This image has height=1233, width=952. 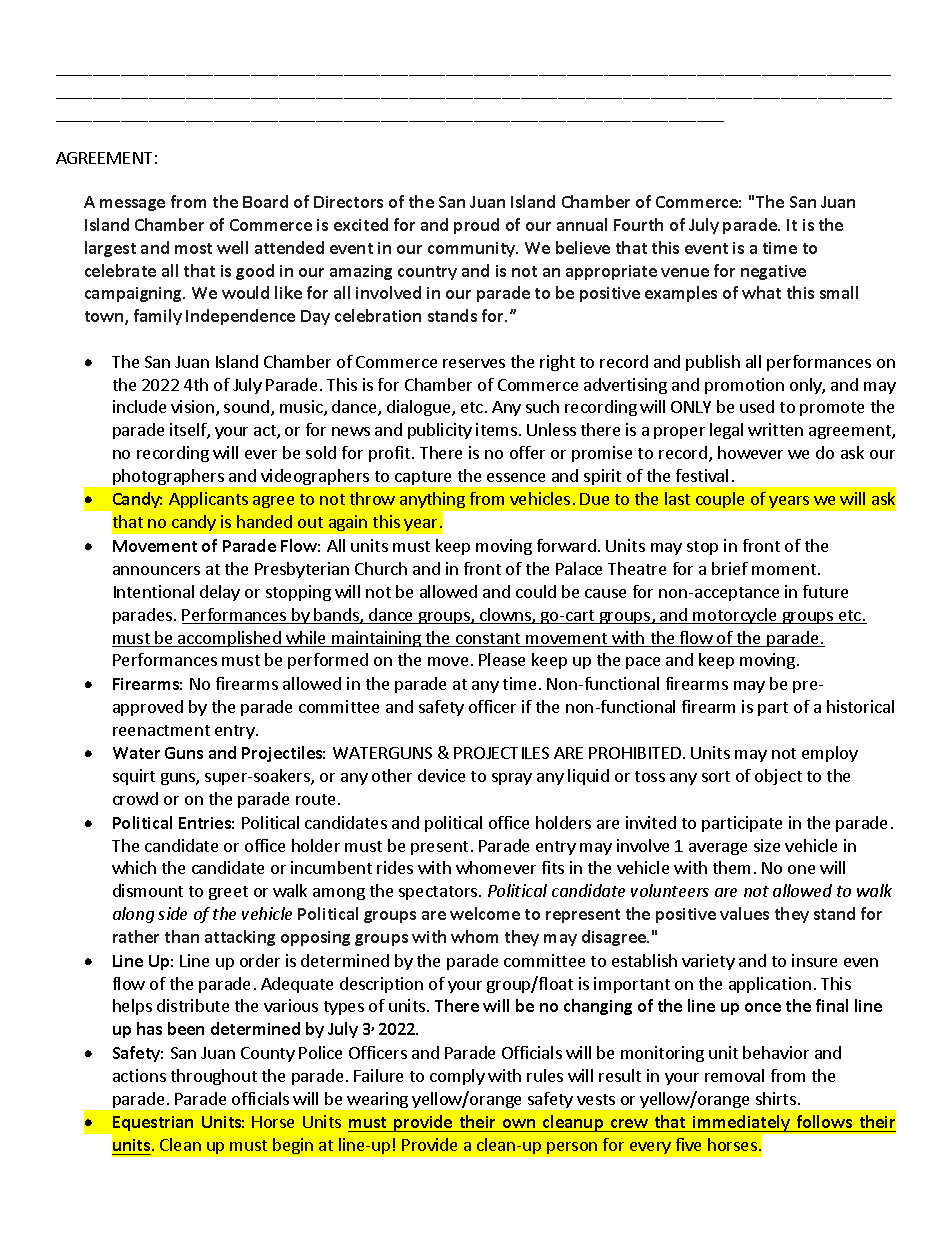 What do you see at coordinates (744, 913) in the image?
I see `values` at bounding box center [744, 913].
